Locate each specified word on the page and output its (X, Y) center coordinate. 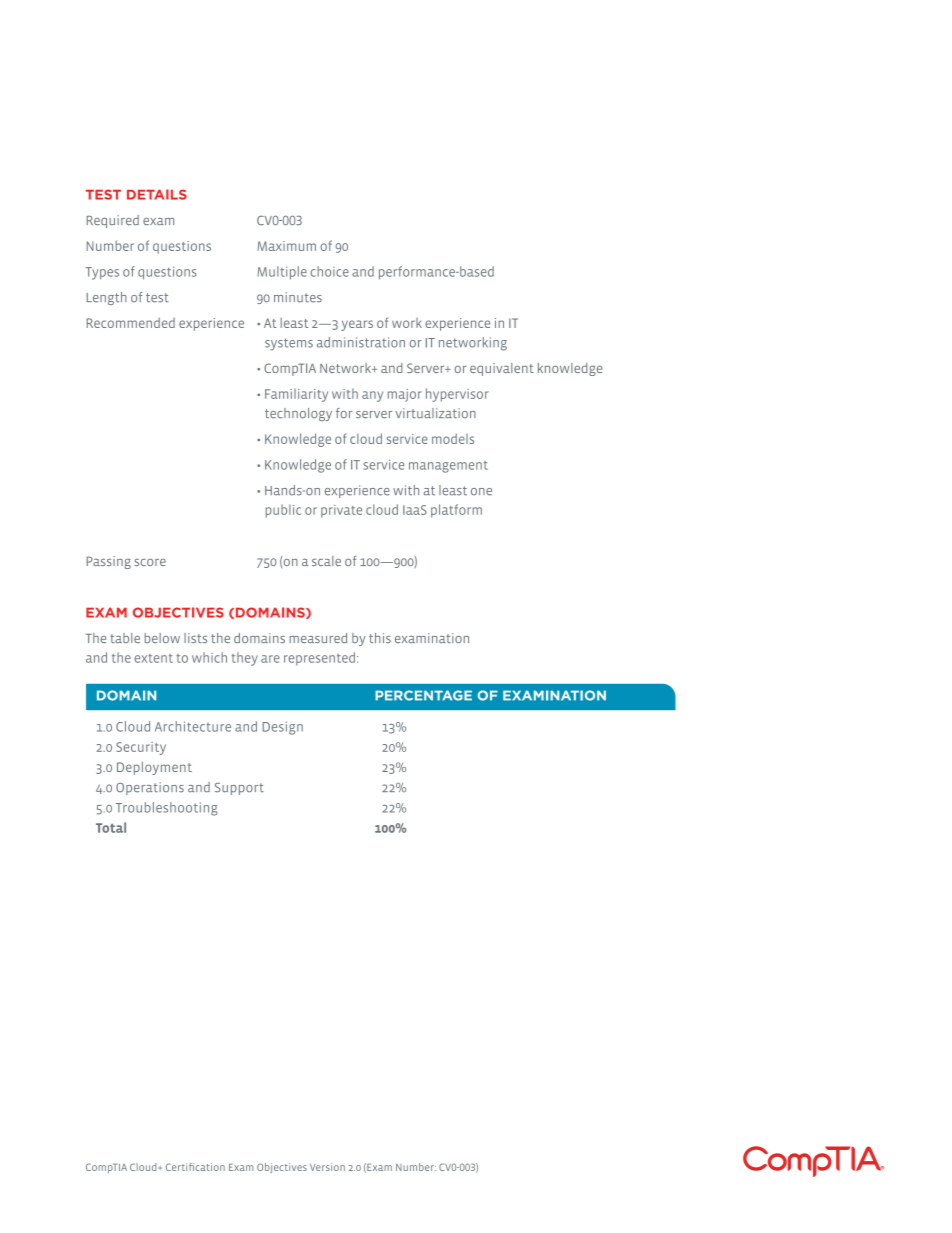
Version (327, 1167)
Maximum (286, 246)
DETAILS (157, 194)
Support (239, 789)
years (357, 325)
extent (154, 658)
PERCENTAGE (423, 695)
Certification (195, 1167)
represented (319, 659)
